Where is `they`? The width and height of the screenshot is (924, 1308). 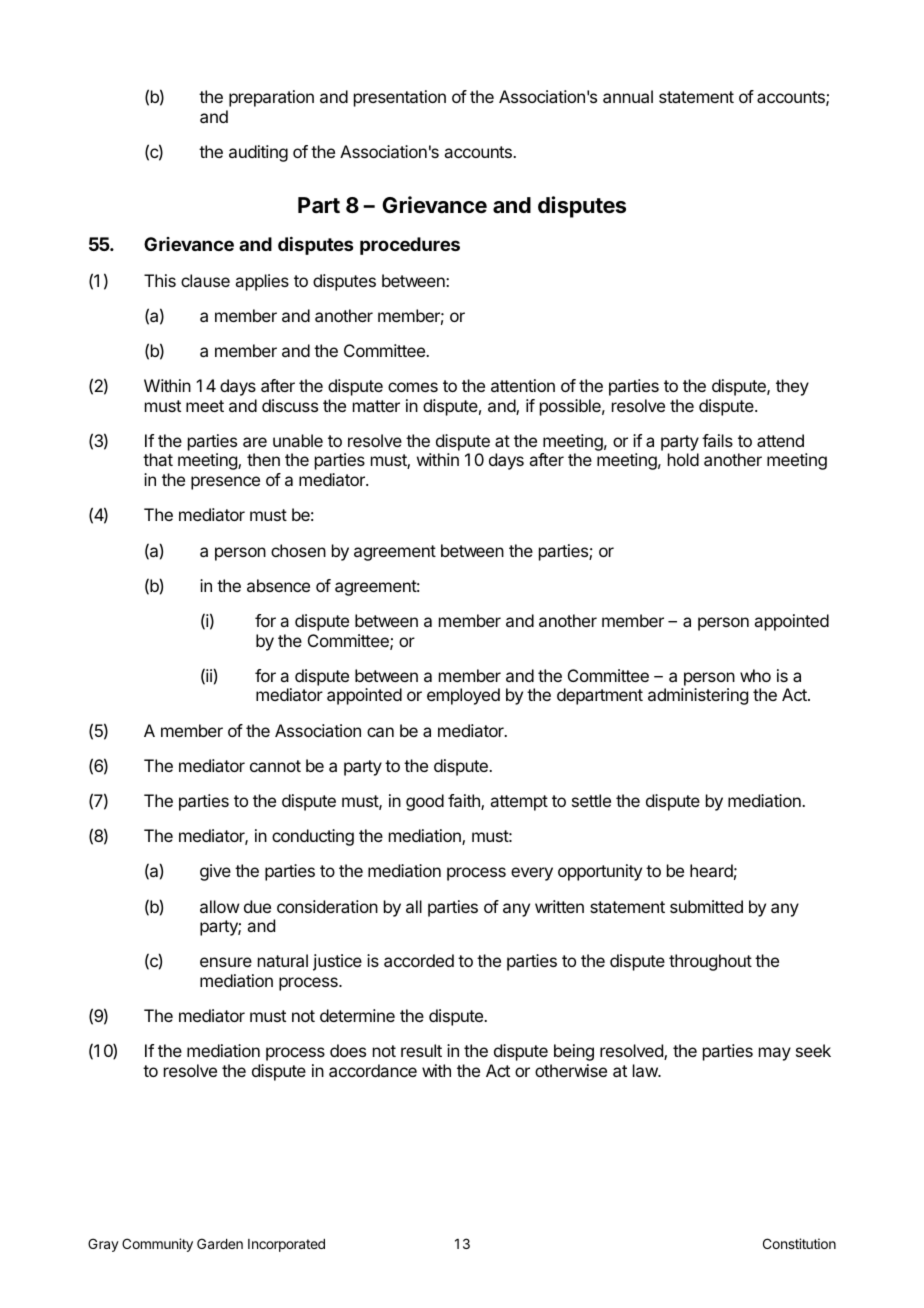
they is located at coordinates (792, 387).
